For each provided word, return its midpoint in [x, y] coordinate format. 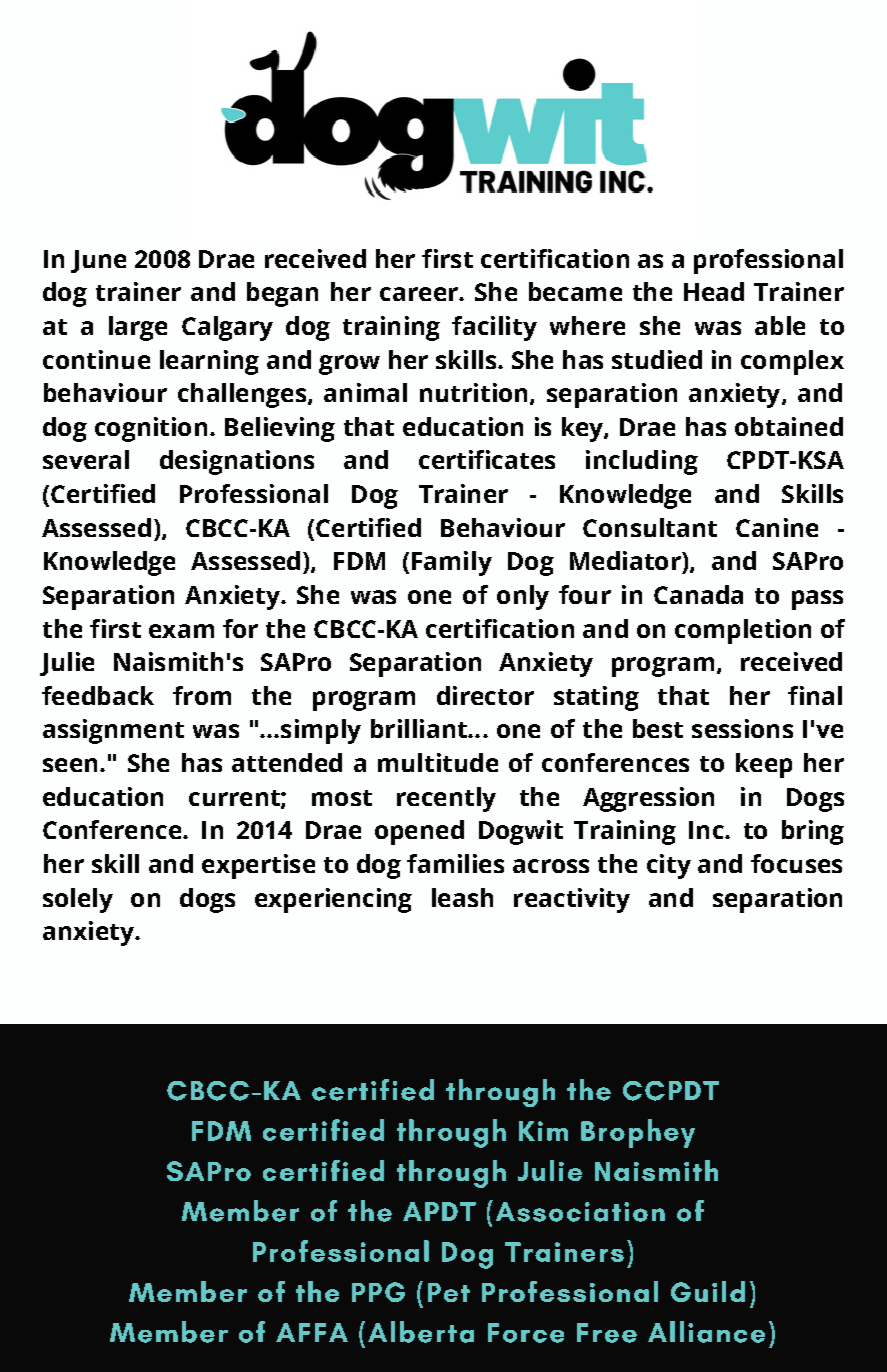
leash [462, 897]
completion [743, 631]
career [420, 294]
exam [181, 631]
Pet [449, 1292]
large [138, 328]
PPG [378, 1292]
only [523, 597]
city [669, 866]
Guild [708, 1291]
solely [78, 900]
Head [714, 291]
